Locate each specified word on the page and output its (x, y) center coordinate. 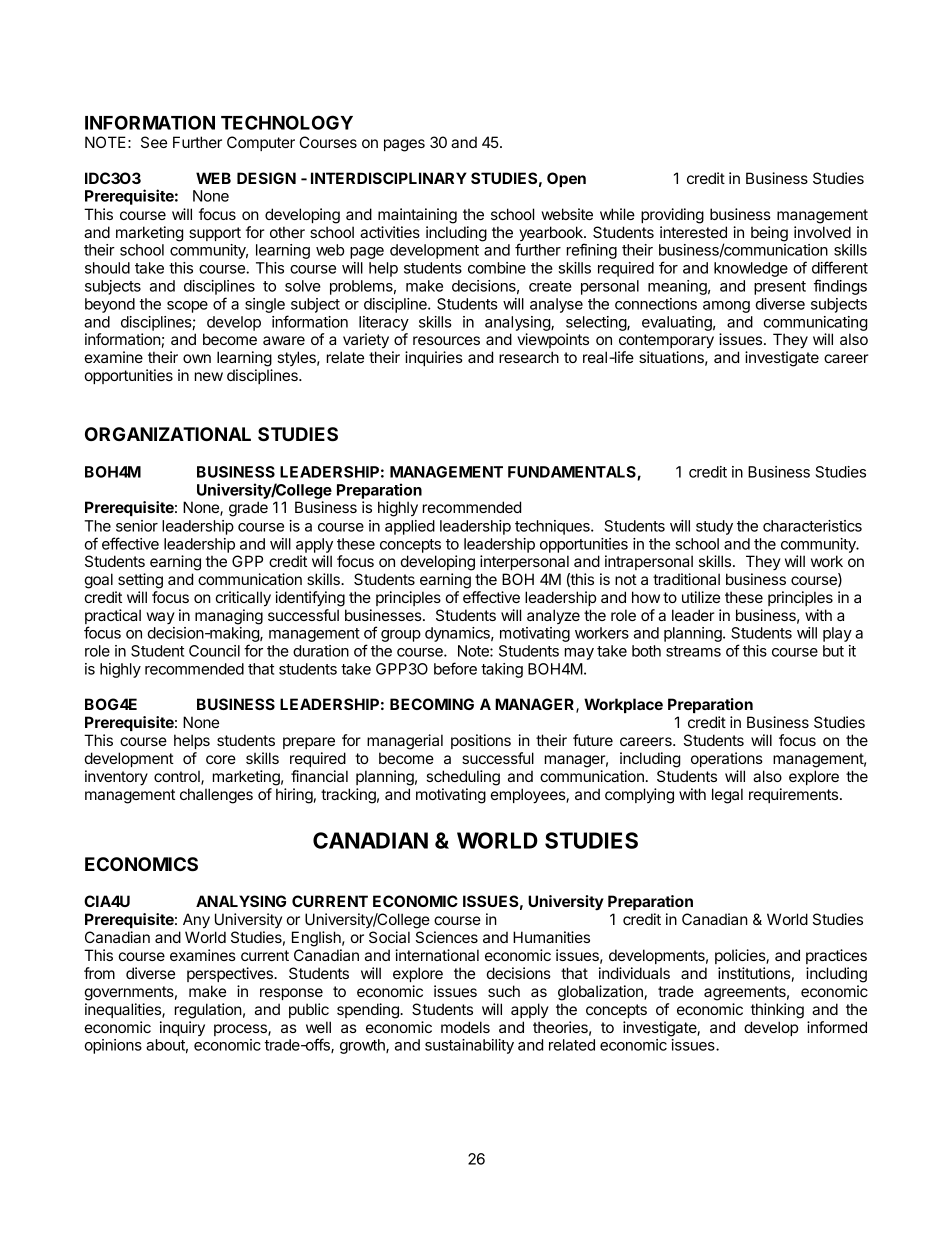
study (714, 527)
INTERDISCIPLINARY (389, 178)
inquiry (182, 1028)
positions (481, 741)
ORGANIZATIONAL (168, 434)
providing (672, 216)
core (221, 759)
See (154, 142)
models (465, 1027)
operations (727, 759)
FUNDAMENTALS (573, 473)
